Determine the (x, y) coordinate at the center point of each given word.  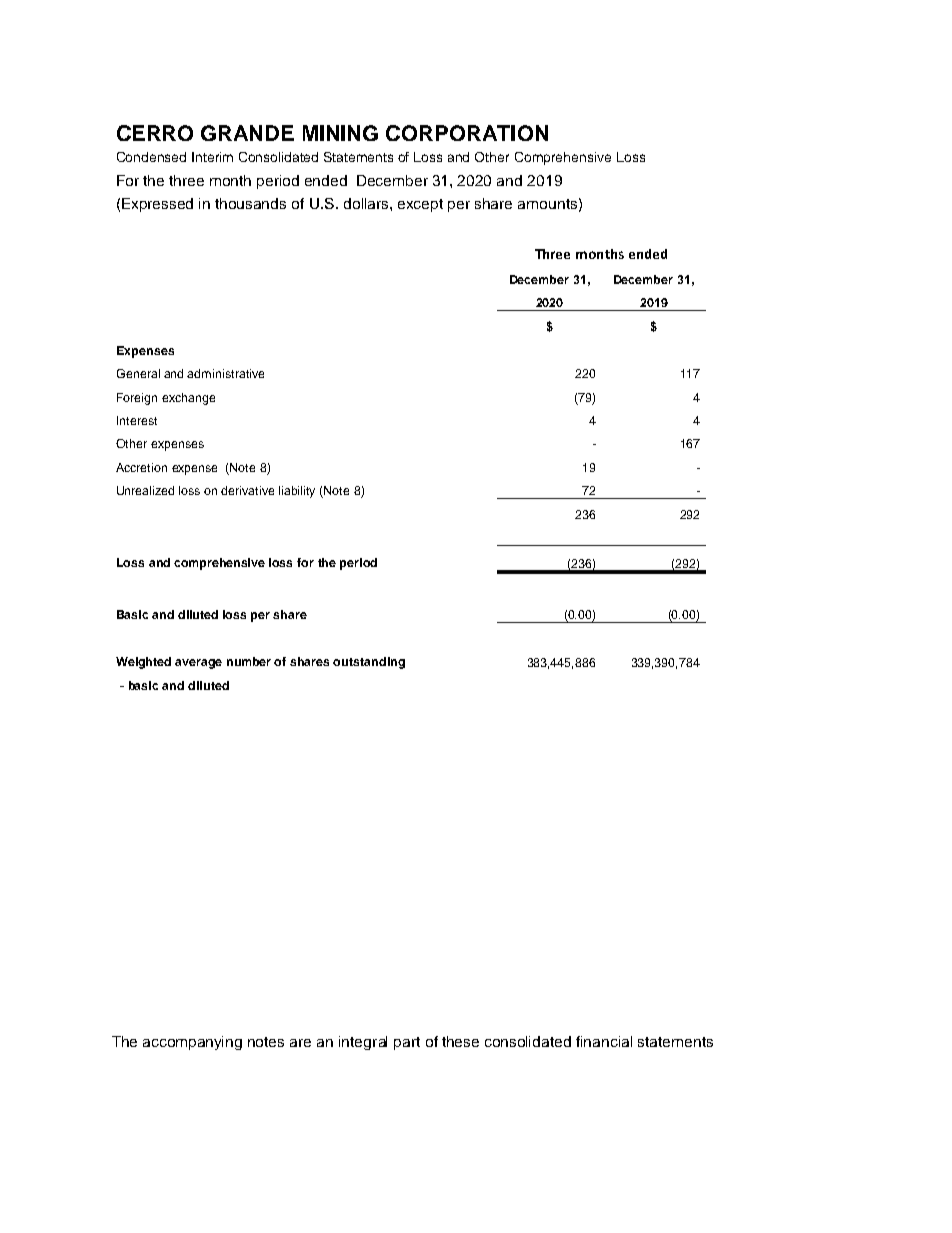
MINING (340, 133)
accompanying (192, 1043)
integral (363, 1043)
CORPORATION (467, 133)
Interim (212, 157)
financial (604, 1041)
